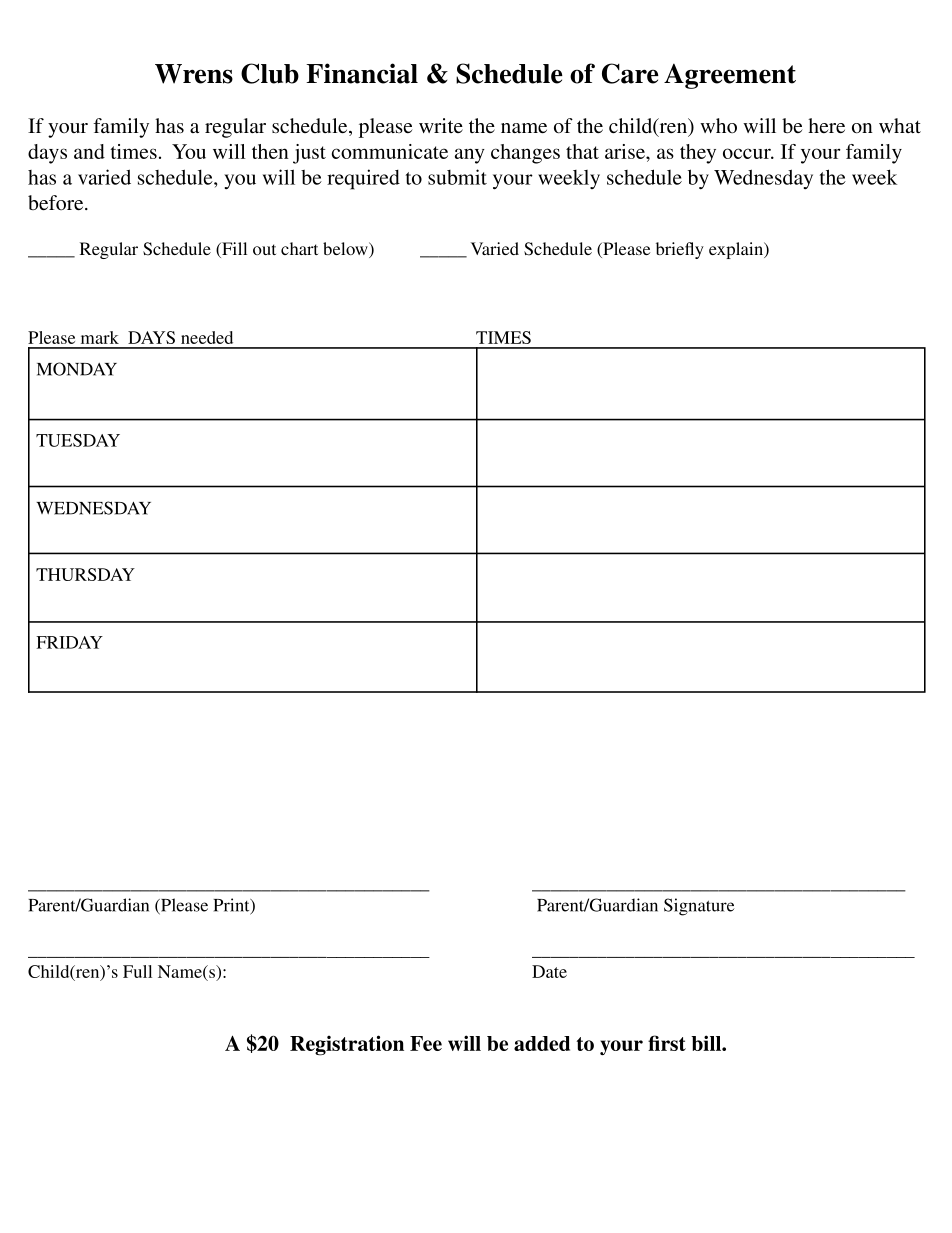 The image size is (952, 1233). I want to click on Date, so click(549, 971).
